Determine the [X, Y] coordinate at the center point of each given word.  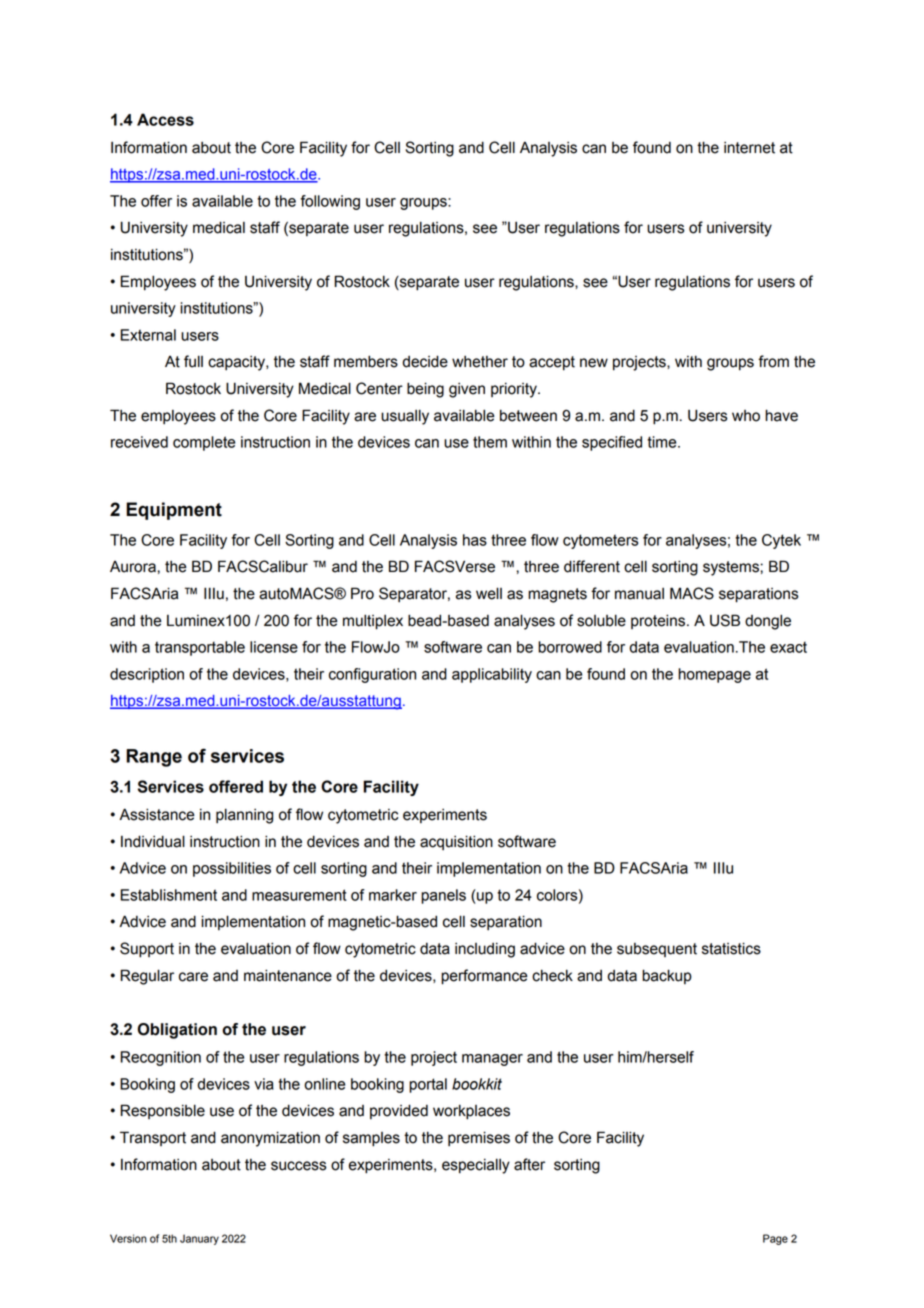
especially [476, 1166]
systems [732, 568]
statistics [731, 948]
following [330, 202]
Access [165, 119]
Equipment [174, 511]
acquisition [456, 842]
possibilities [232, 869]
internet [749, 148]
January [199, 1239]
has [475, 540]
